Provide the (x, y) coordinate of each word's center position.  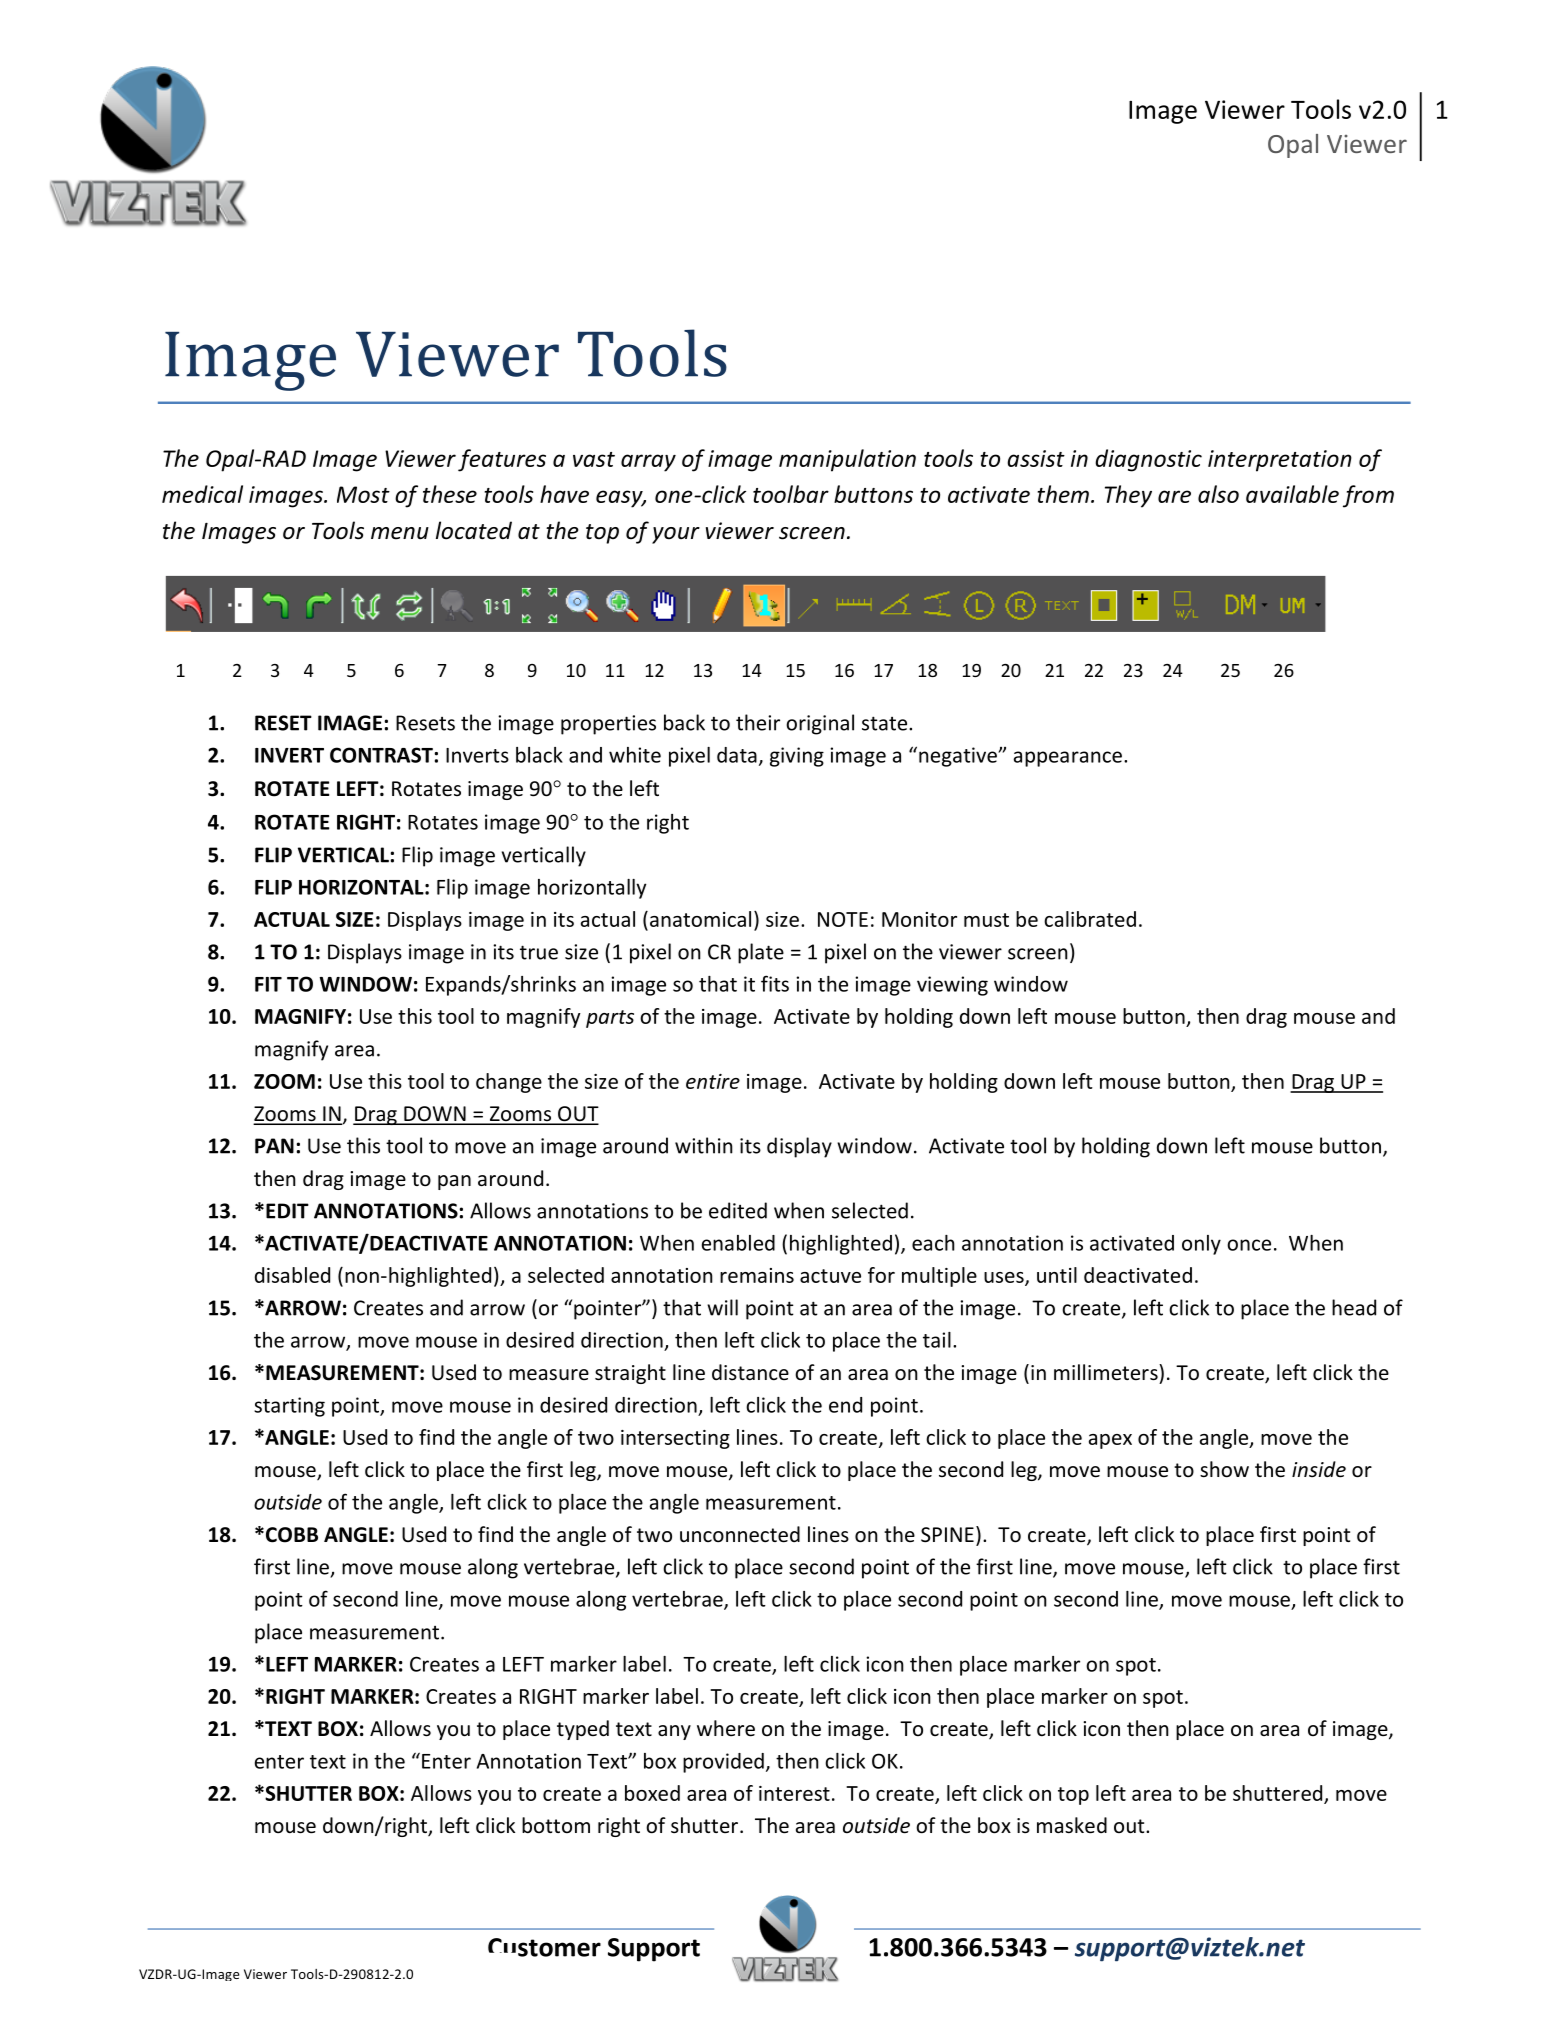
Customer (544, 1947)
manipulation (847, 460)
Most (363, 494)
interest (794, 1793)
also (1218, 494)
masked (1072, 1825)
